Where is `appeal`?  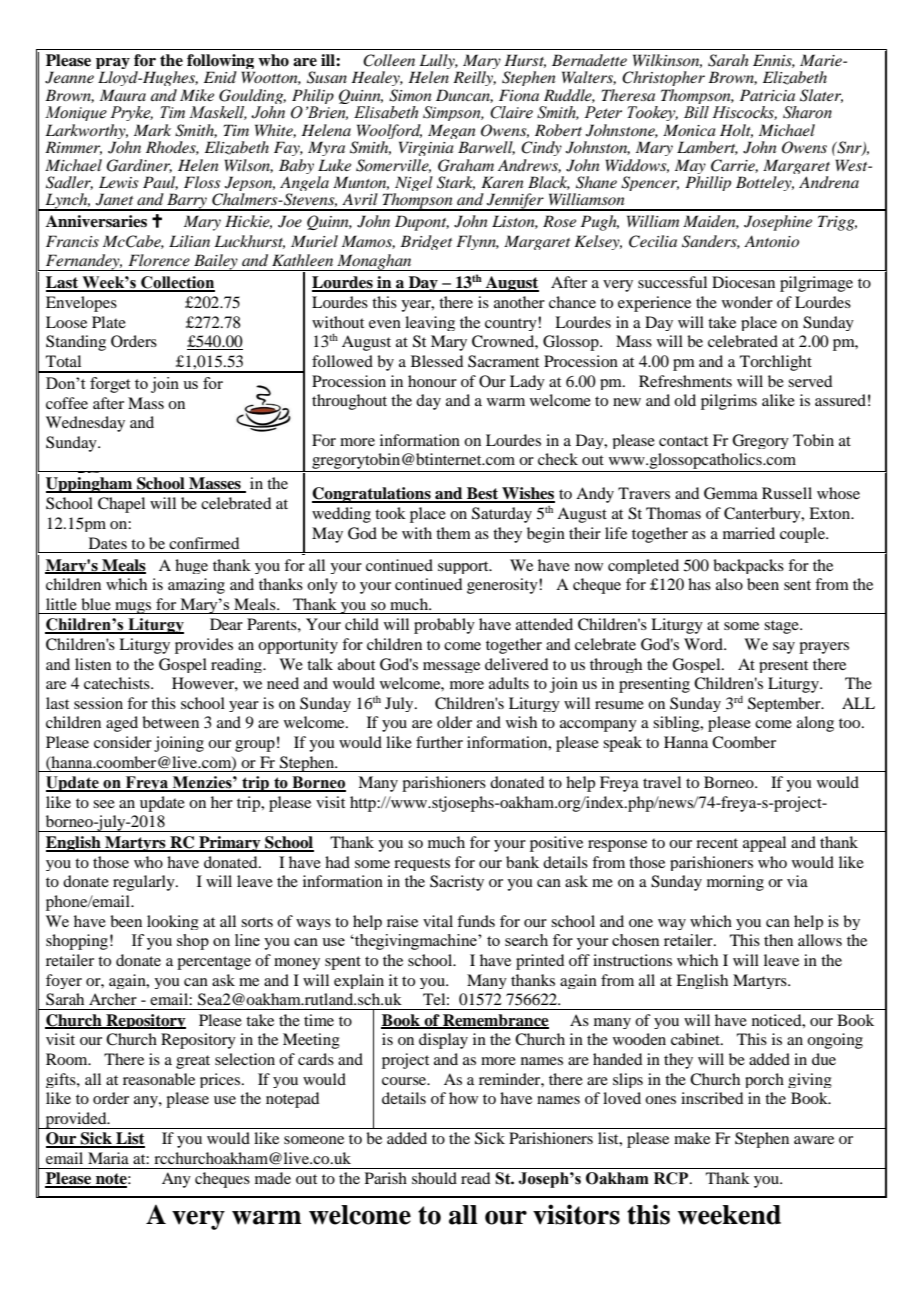
appeal is located at coordinates (764, 844).
